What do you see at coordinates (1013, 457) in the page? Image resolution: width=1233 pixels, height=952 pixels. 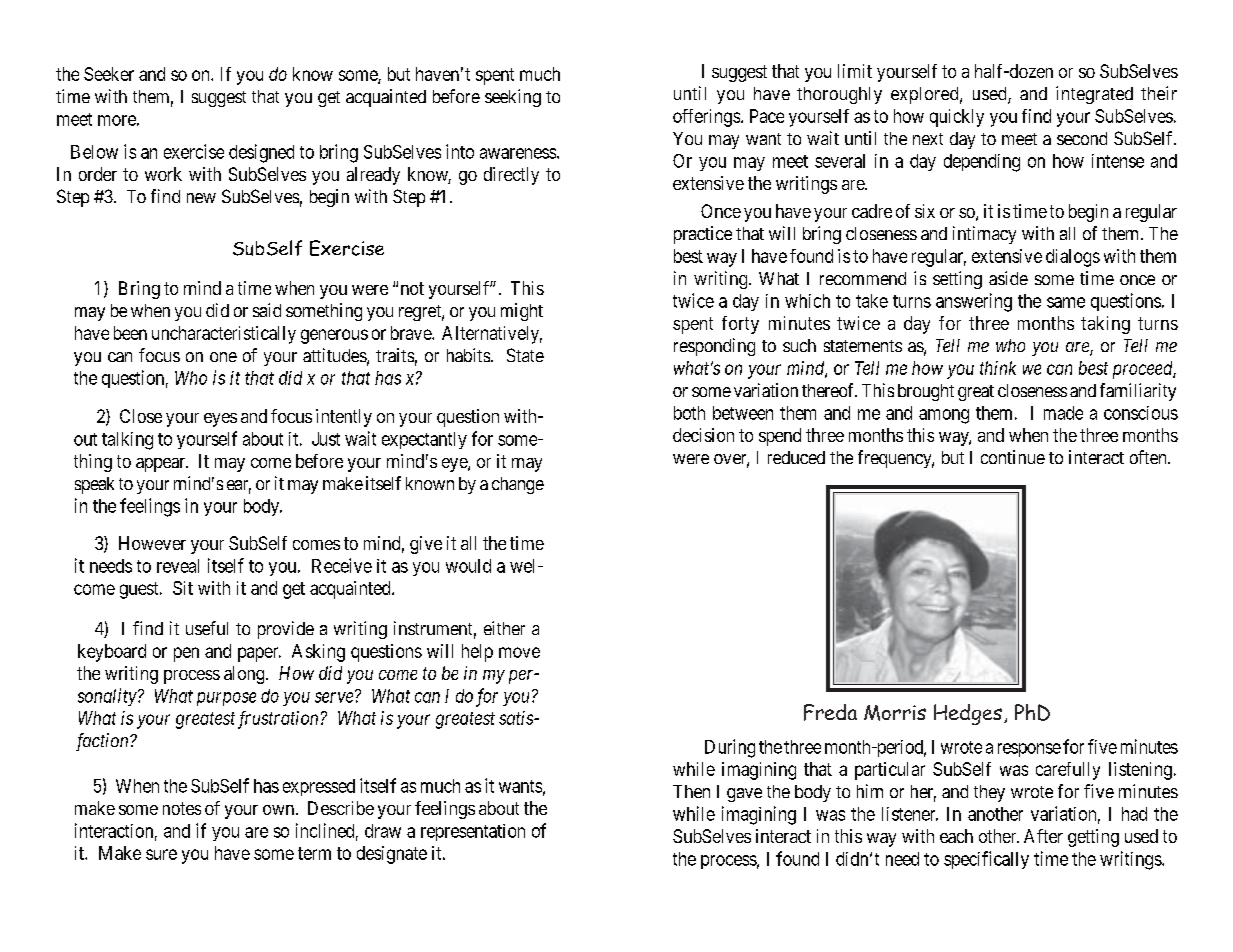 I see `continue` at bounding box center [1013, 457].
